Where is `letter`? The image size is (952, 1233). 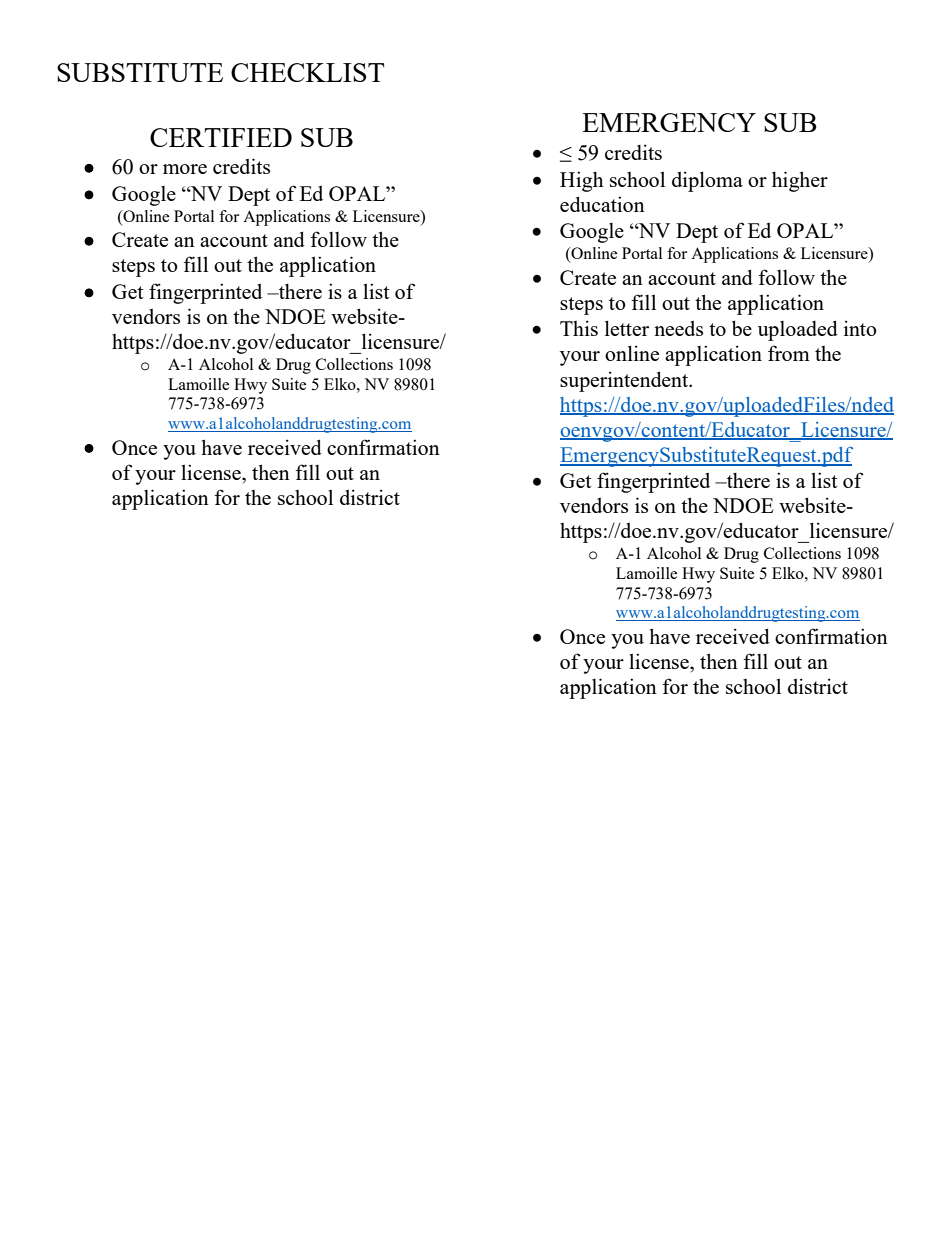 letter is located at coordinates (627, 328).
